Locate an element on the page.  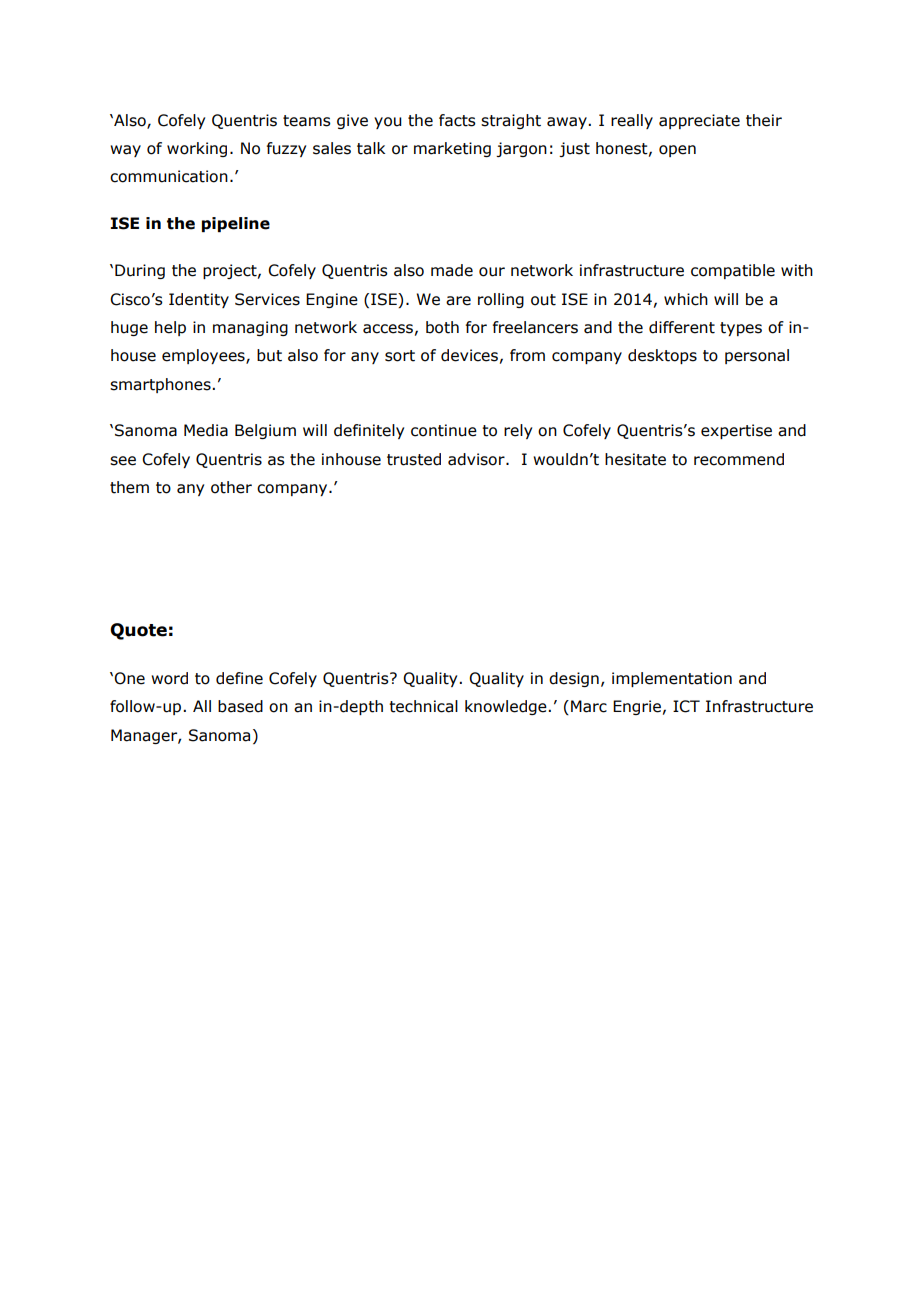
both is located at coordinates (442, 327).
